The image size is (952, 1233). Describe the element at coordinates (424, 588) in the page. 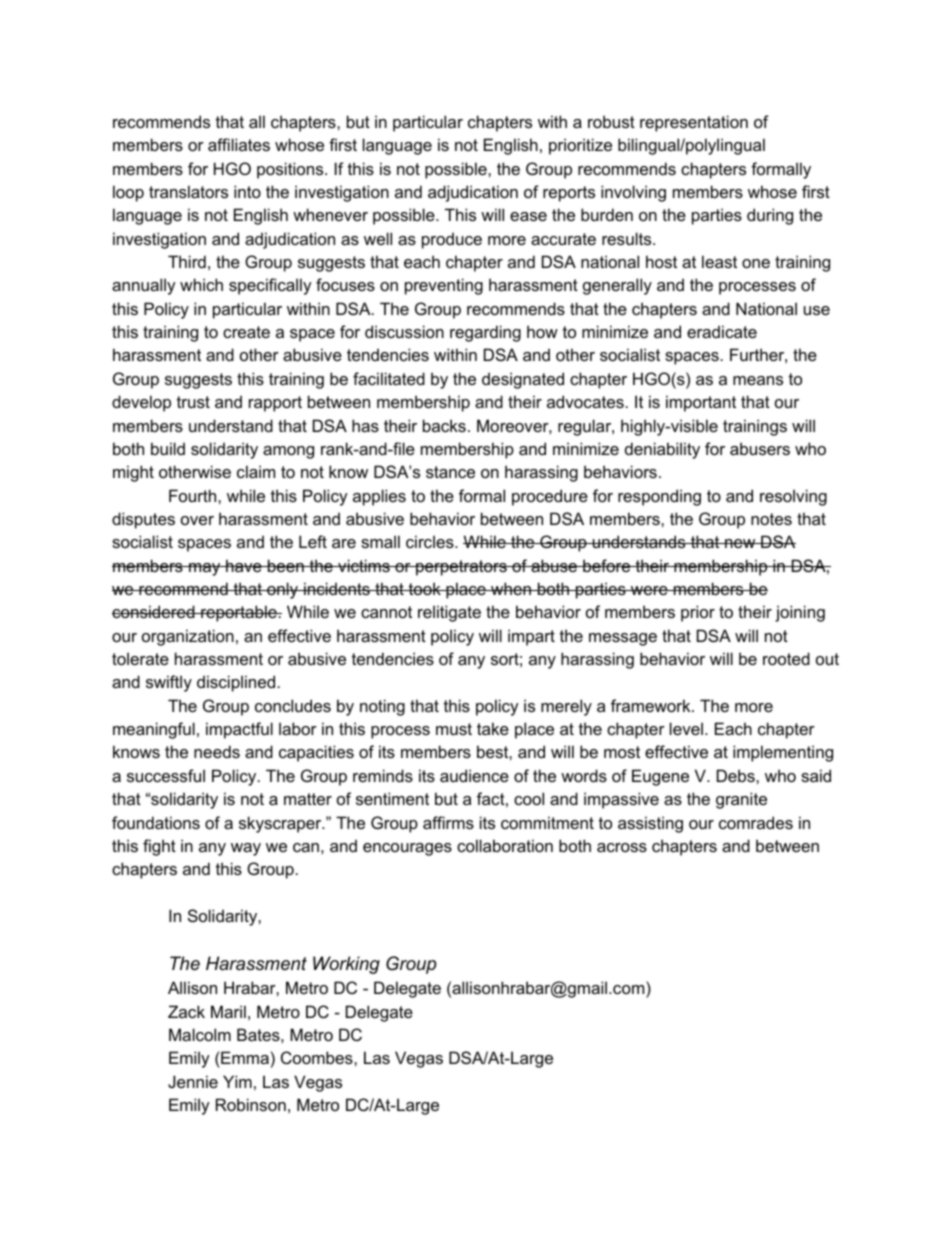

I see `took` at that location.
